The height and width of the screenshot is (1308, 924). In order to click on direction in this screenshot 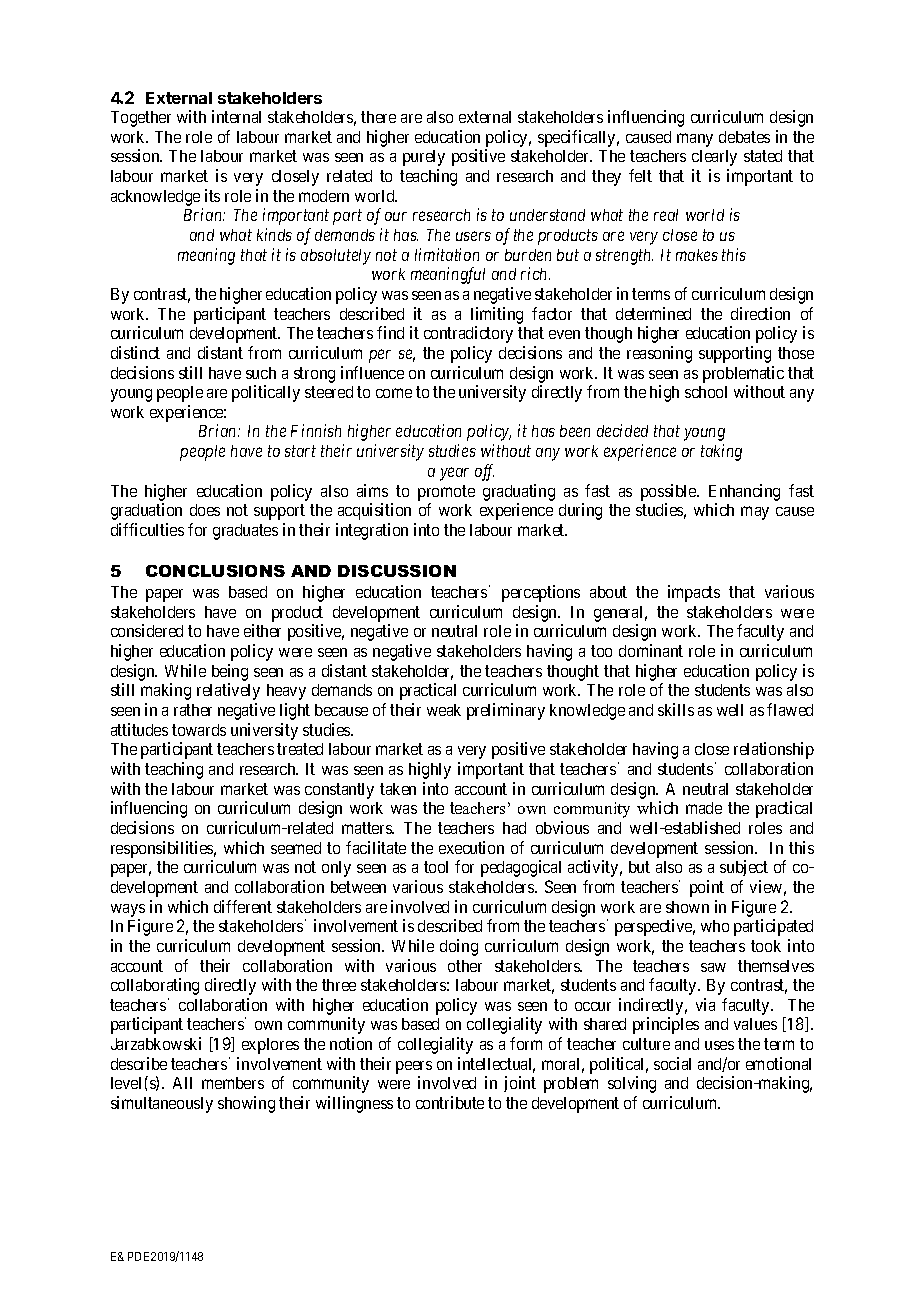, I will do `click(760, 313)`.
